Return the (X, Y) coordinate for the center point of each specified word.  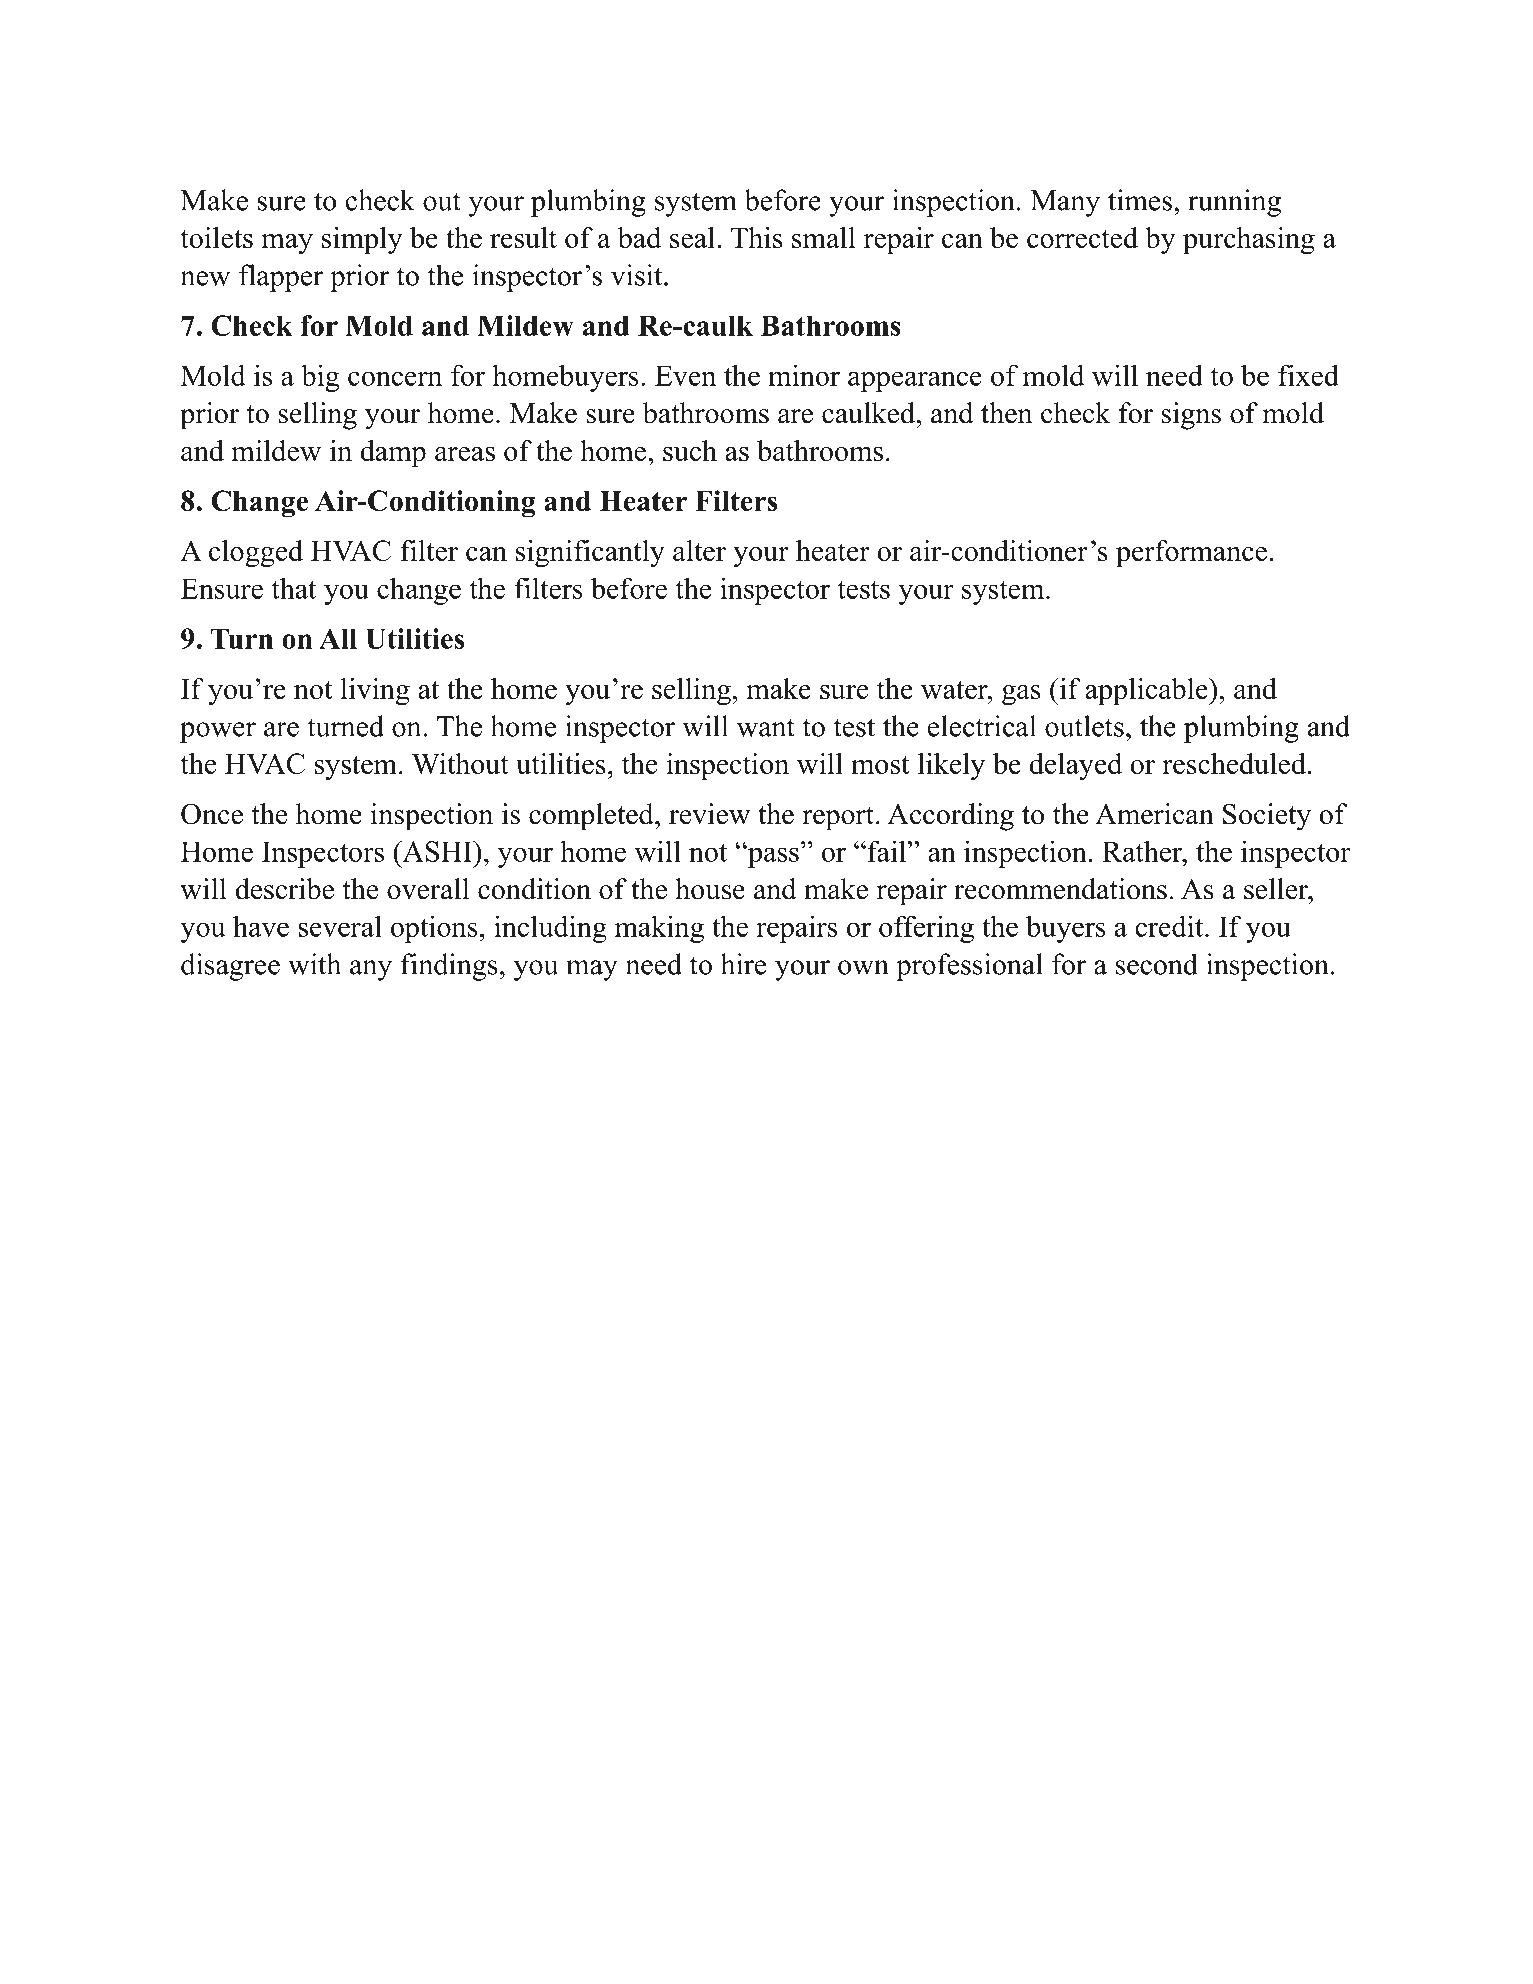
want (766, 727)
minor (804, 375)
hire (743, 964)
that (293, 588)
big (320, 378)
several (340, 926)
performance (1191, 553)
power (218, 732)
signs (1191, 416)
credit (1170, 926)
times (1140, 200)
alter (699, 550)
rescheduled (1234, 763)
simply (362, 240)
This (757, 237)
